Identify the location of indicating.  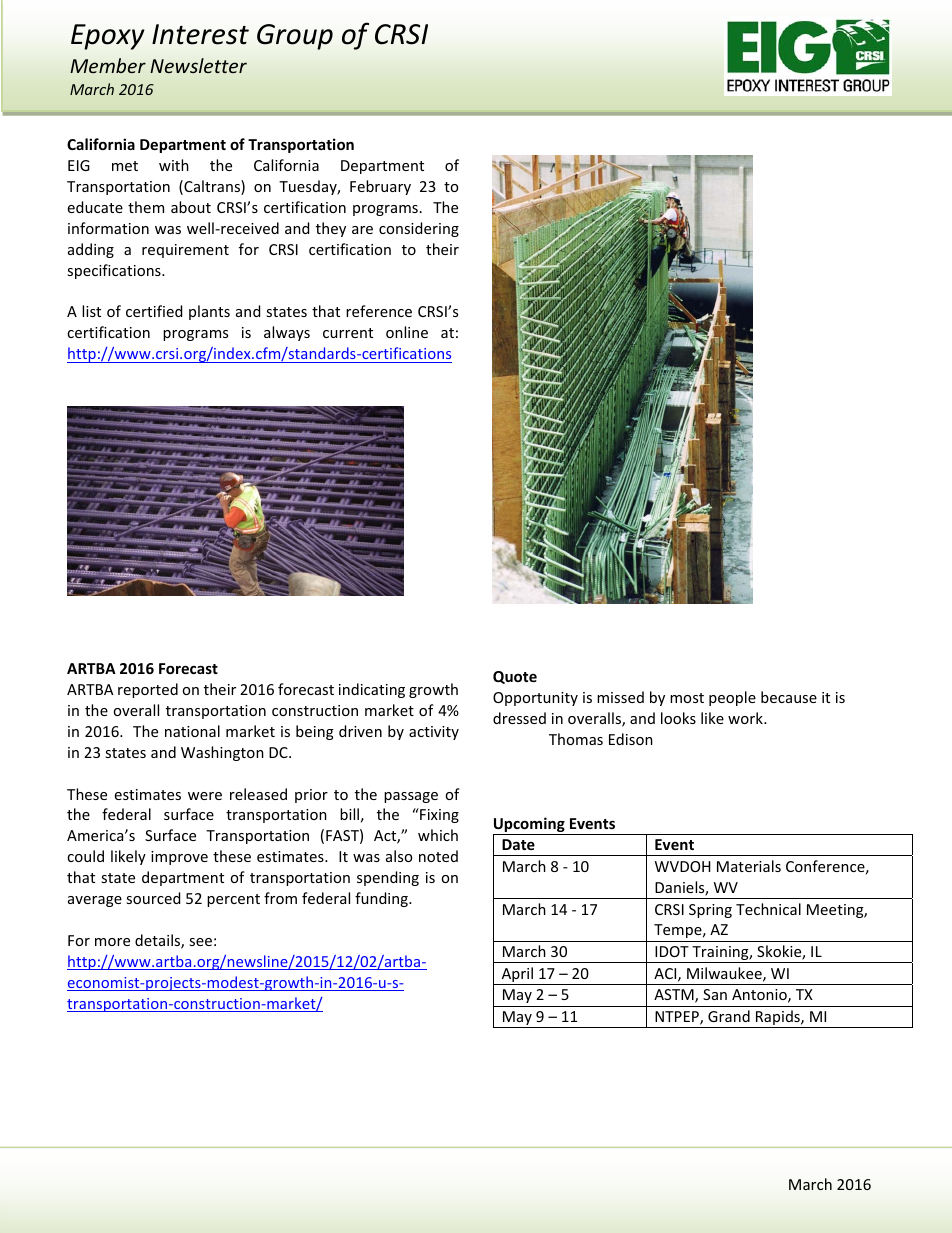
(372, 690).
